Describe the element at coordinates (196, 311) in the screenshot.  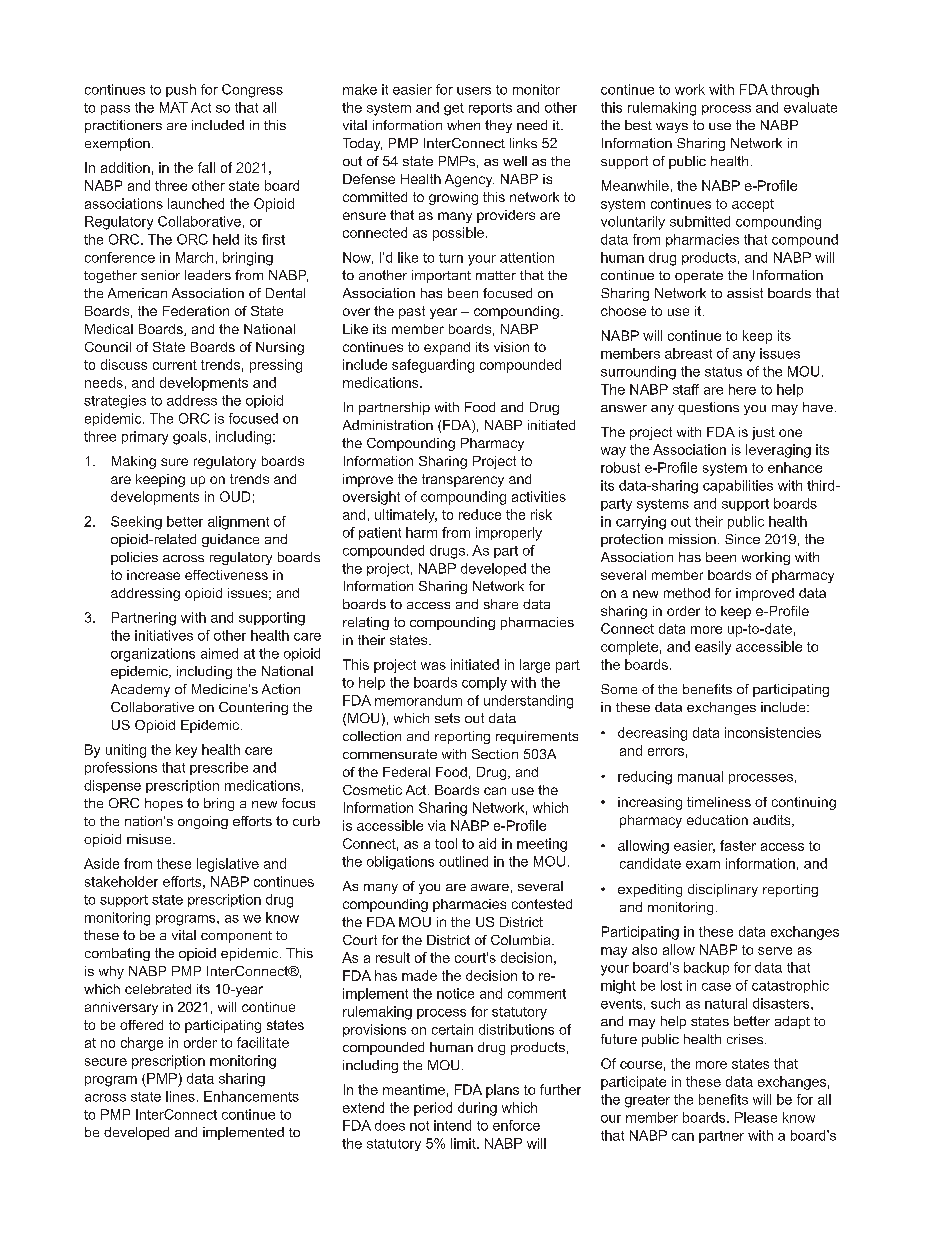
I see `Federation` at that location.
